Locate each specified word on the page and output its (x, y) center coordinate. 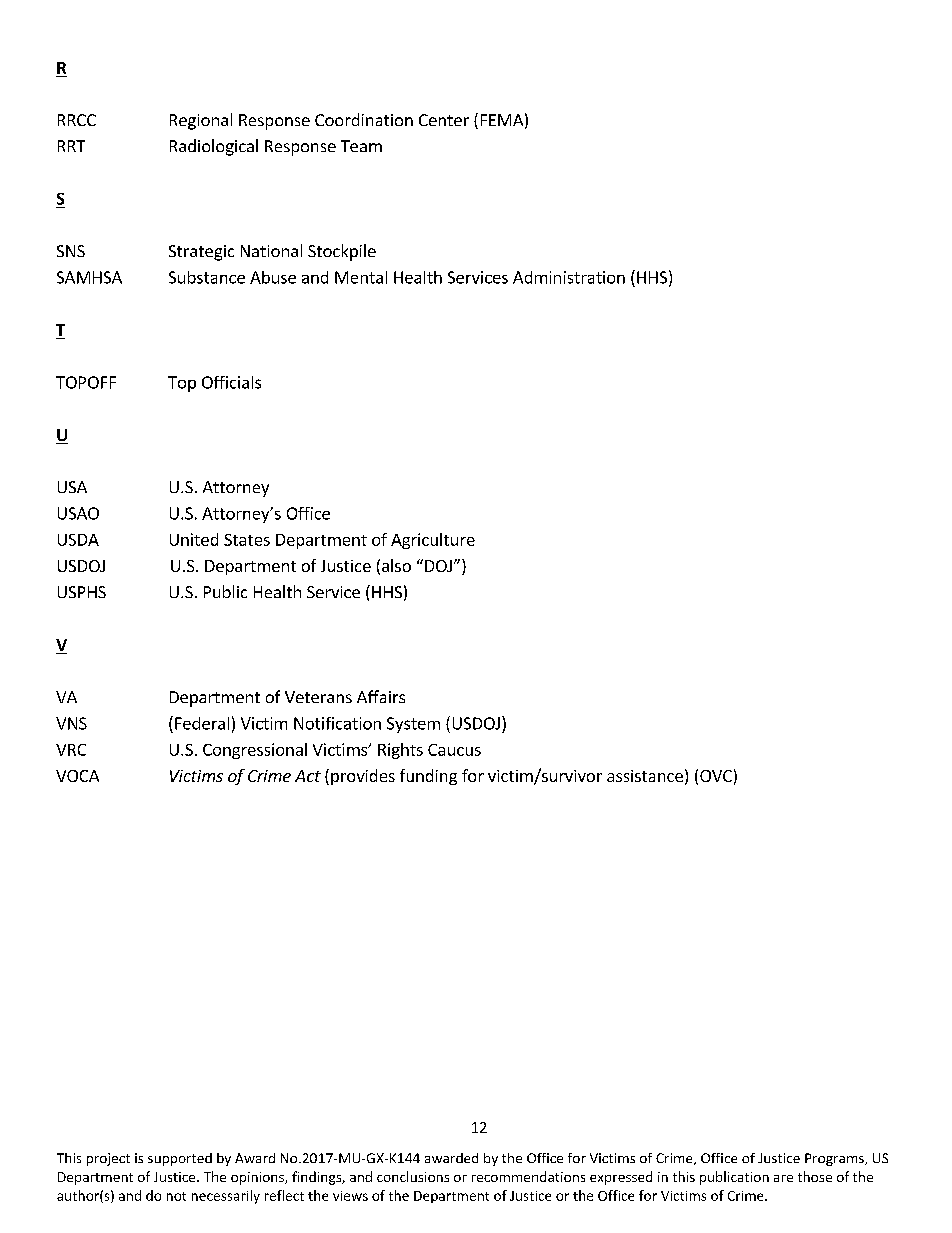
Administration (569, 277)
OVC (716, 776)
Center (444, 120)
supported (180, 1159)
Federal (202, 723)
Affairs (381, 696)
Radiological (214, 147)
